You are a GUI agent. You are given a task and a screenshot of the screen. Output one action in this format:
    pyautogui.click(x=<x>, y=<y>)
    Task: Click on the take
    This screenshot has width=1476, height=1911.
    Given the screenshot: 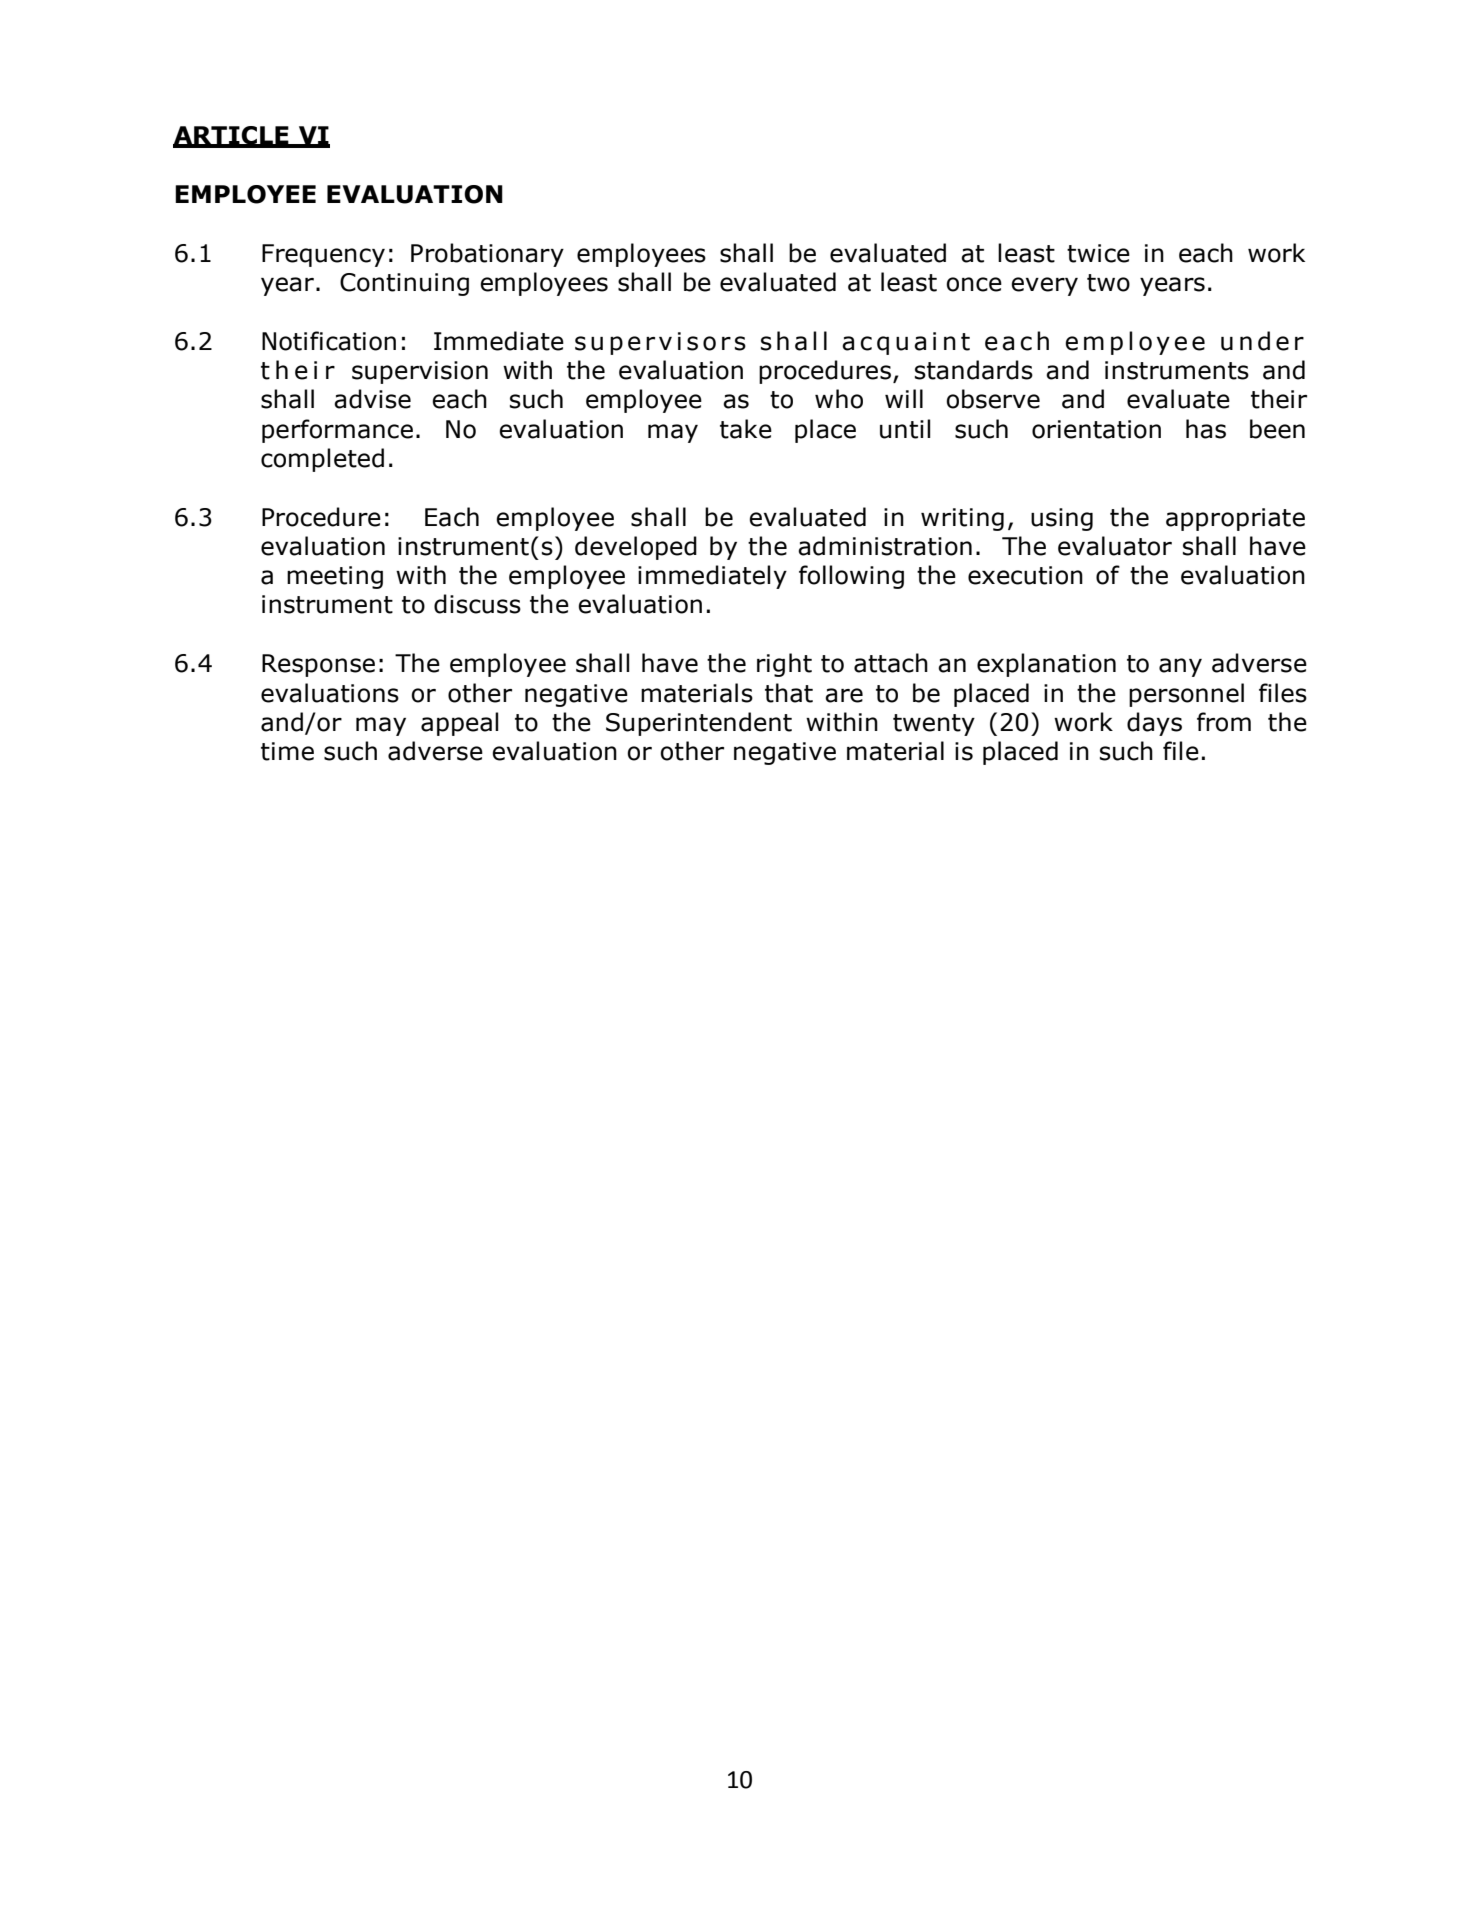 What is the action you would take?
    pyautogui.click(x=746, y=429)
